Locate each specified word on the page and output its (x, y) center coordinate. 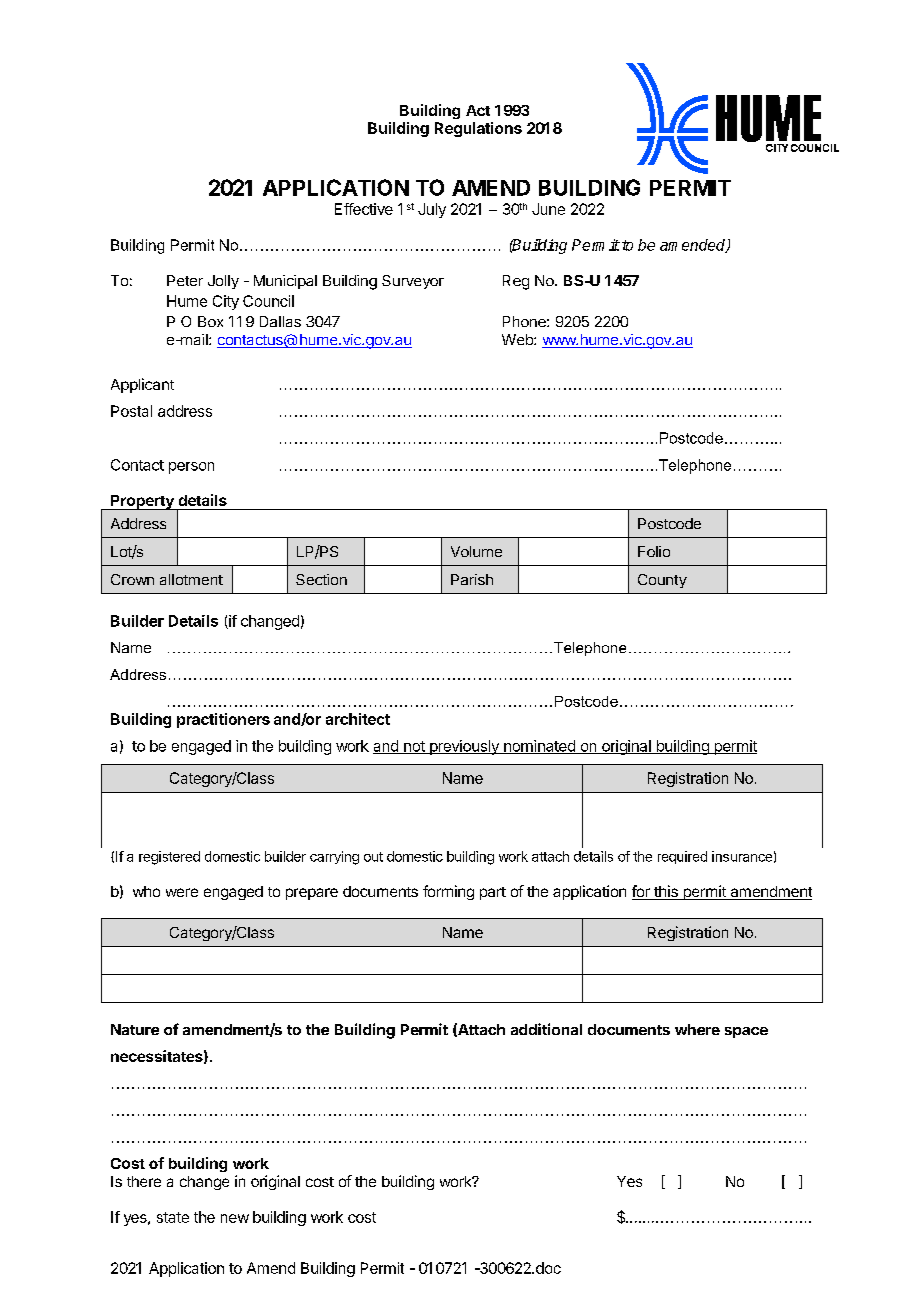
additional (546, 1029)
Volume (476, 551)
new (235, 1218)
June (548, 209)
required (682, 857)
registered (169, 858)
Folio (654, 551)
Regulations (478, 129)
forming (448, 892)
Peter (185, 280)
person (191, 468)
